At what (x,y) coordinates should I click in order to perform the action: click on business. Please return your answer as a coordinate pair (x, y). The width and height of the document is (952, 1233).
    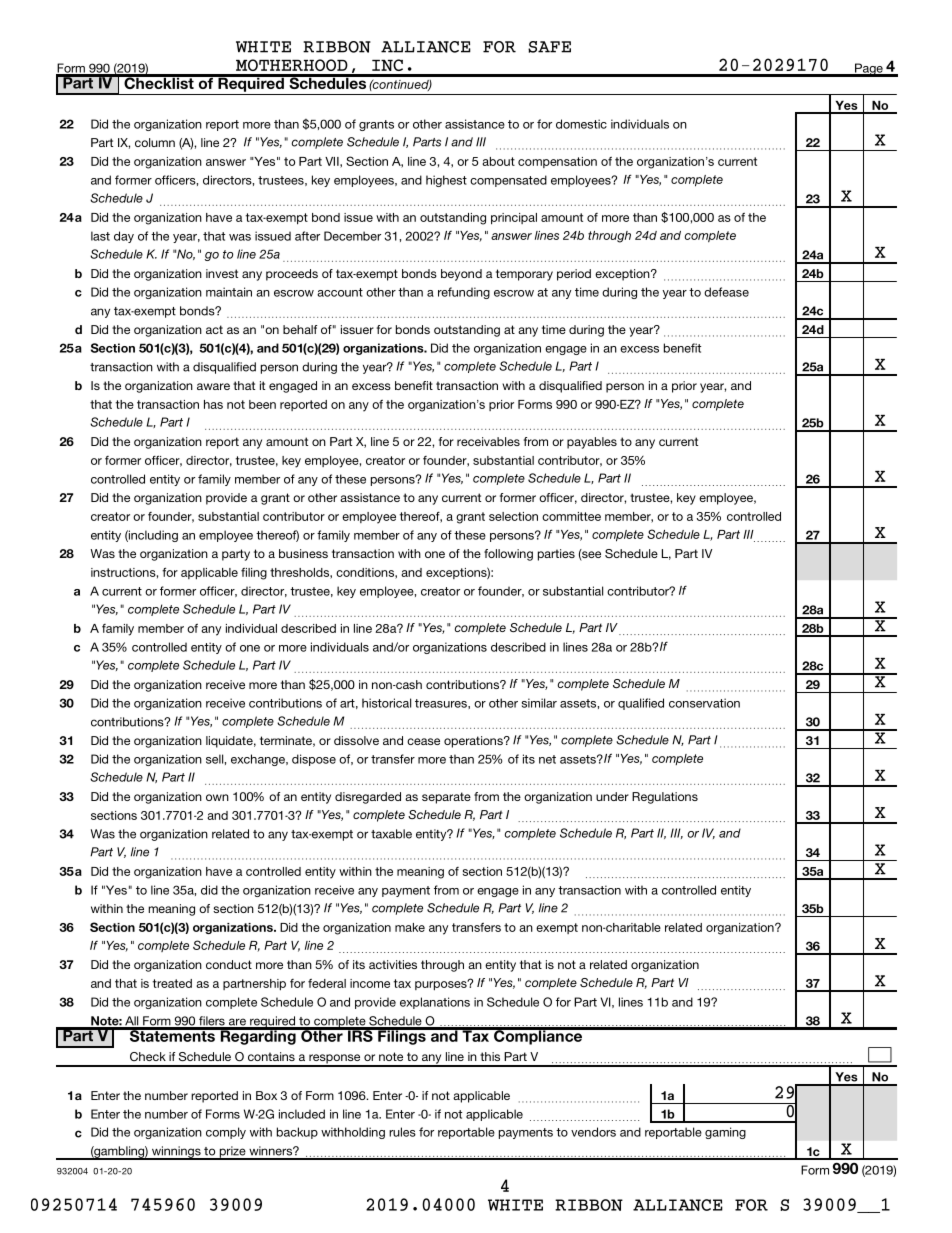
    Looking at the image, I should click on (303, 553).
